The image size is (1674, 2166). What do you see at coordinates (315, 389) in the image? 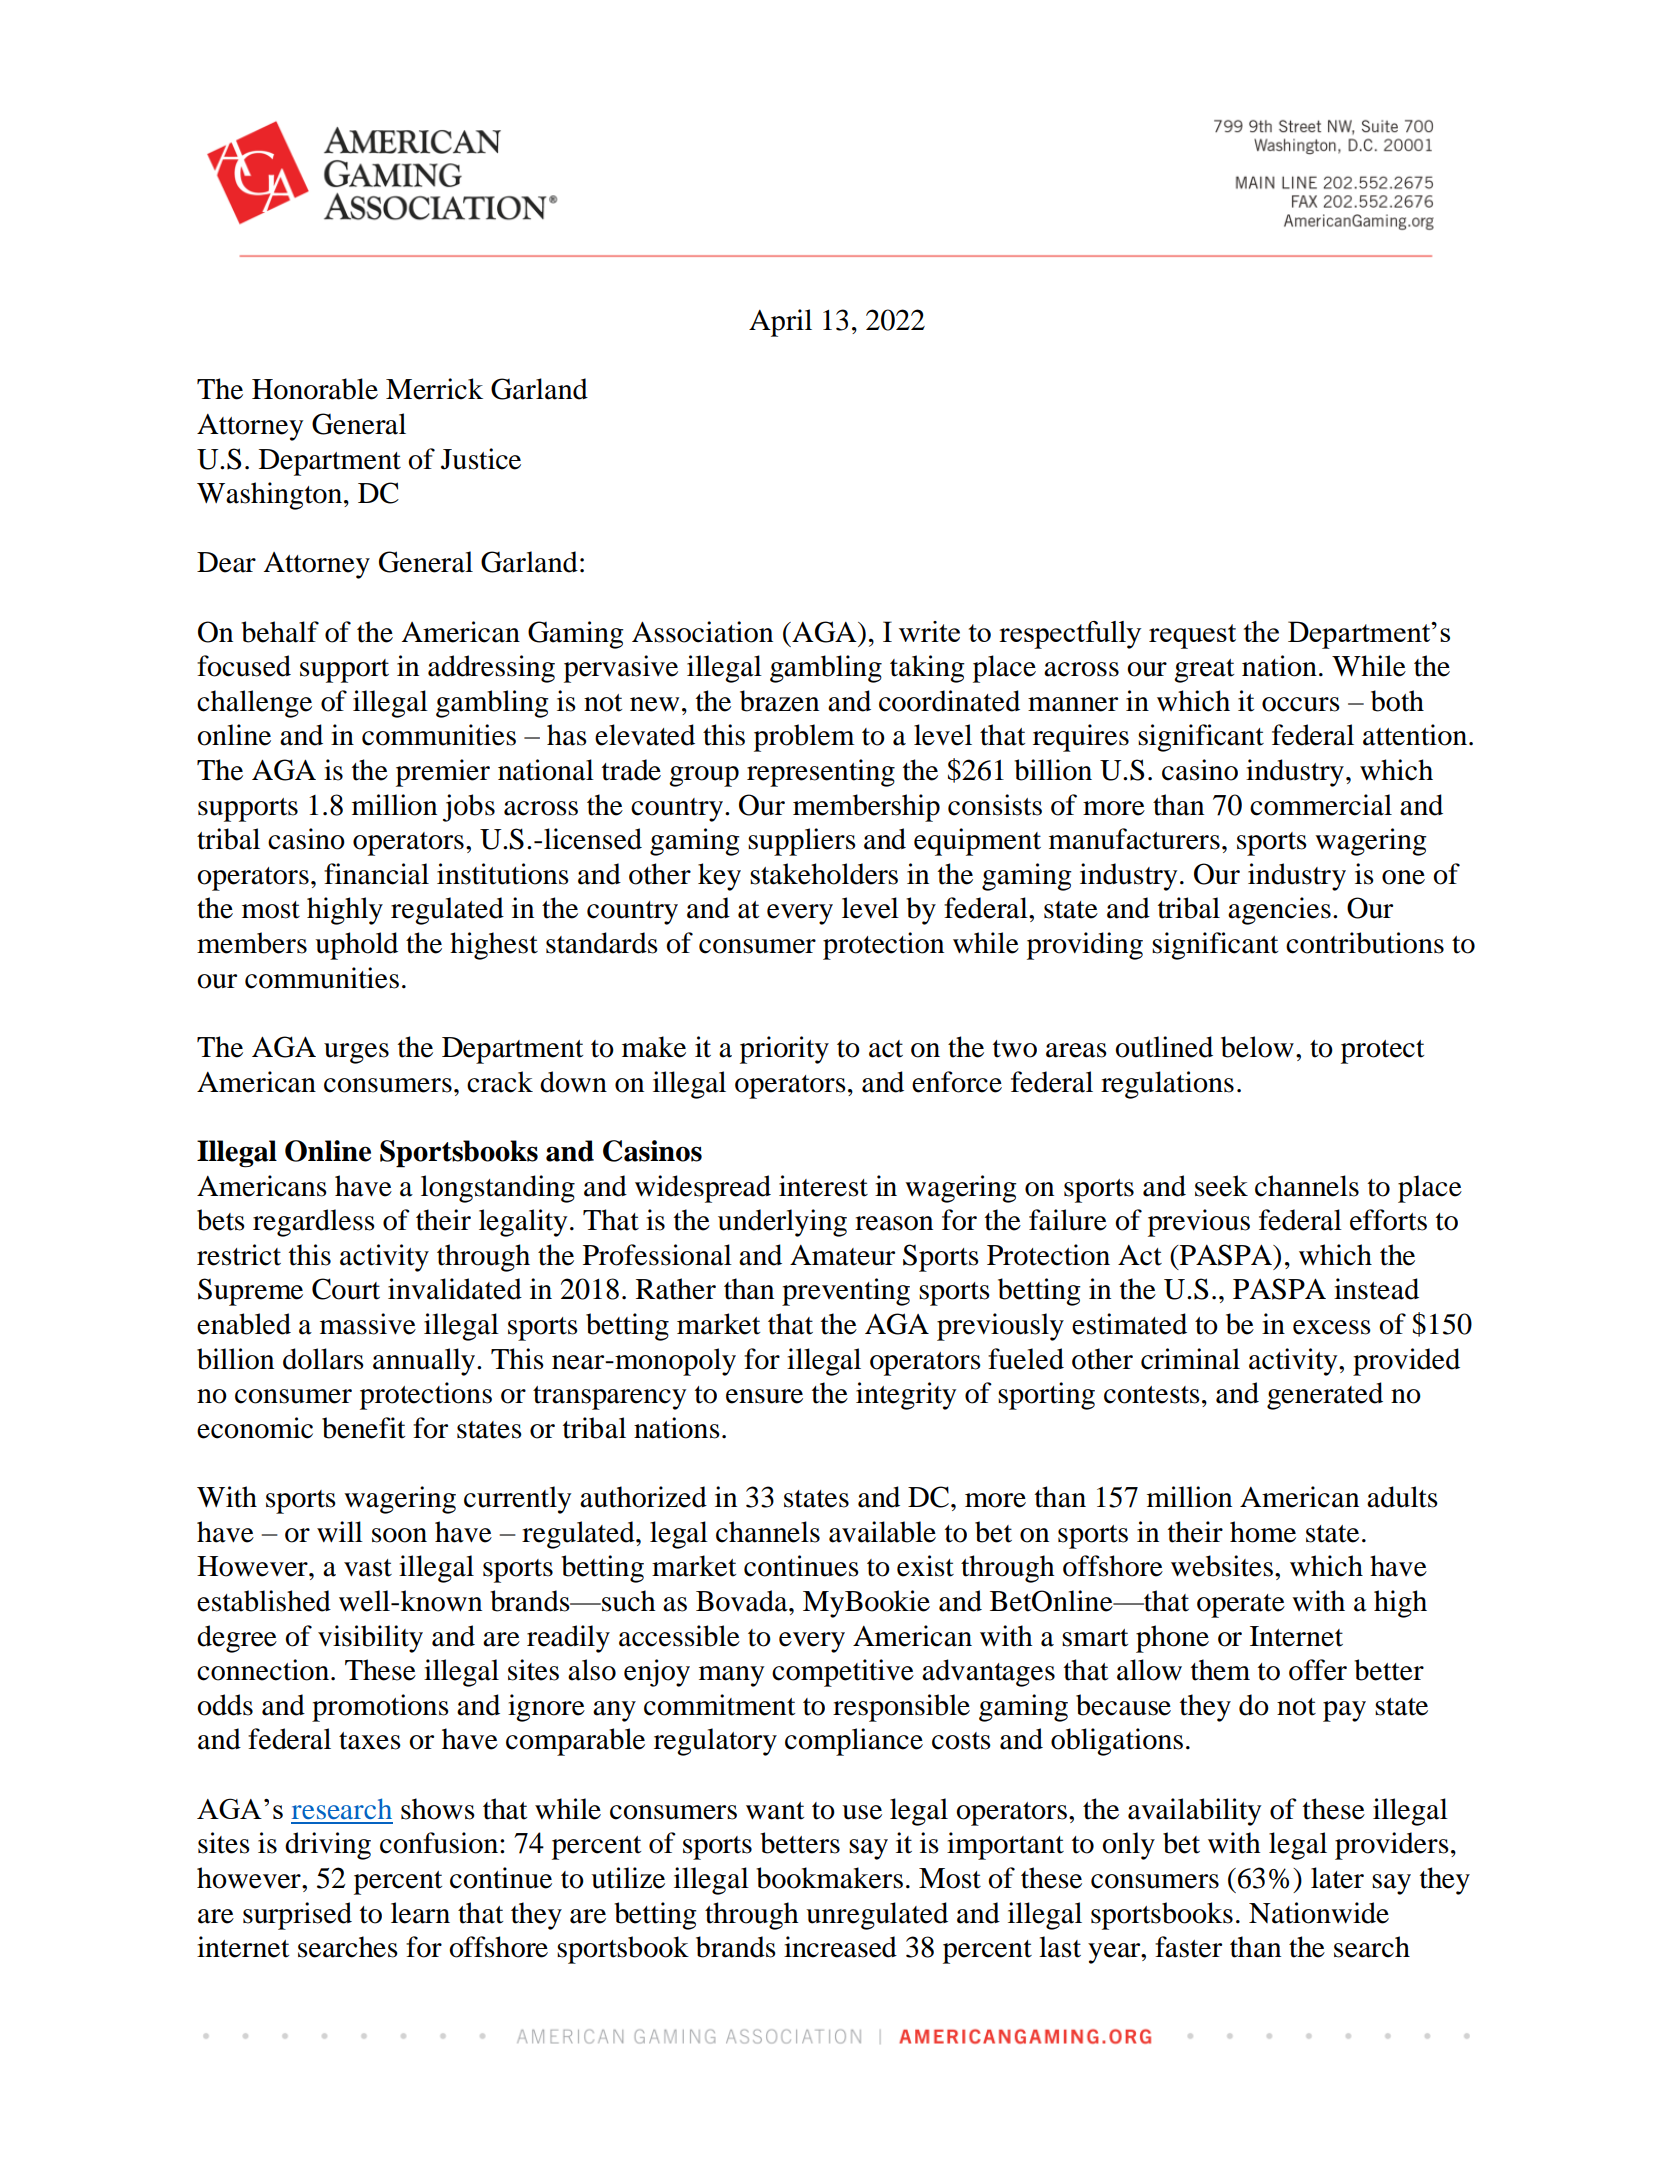
I see `Honorable` at bounding box center [315, 389].
